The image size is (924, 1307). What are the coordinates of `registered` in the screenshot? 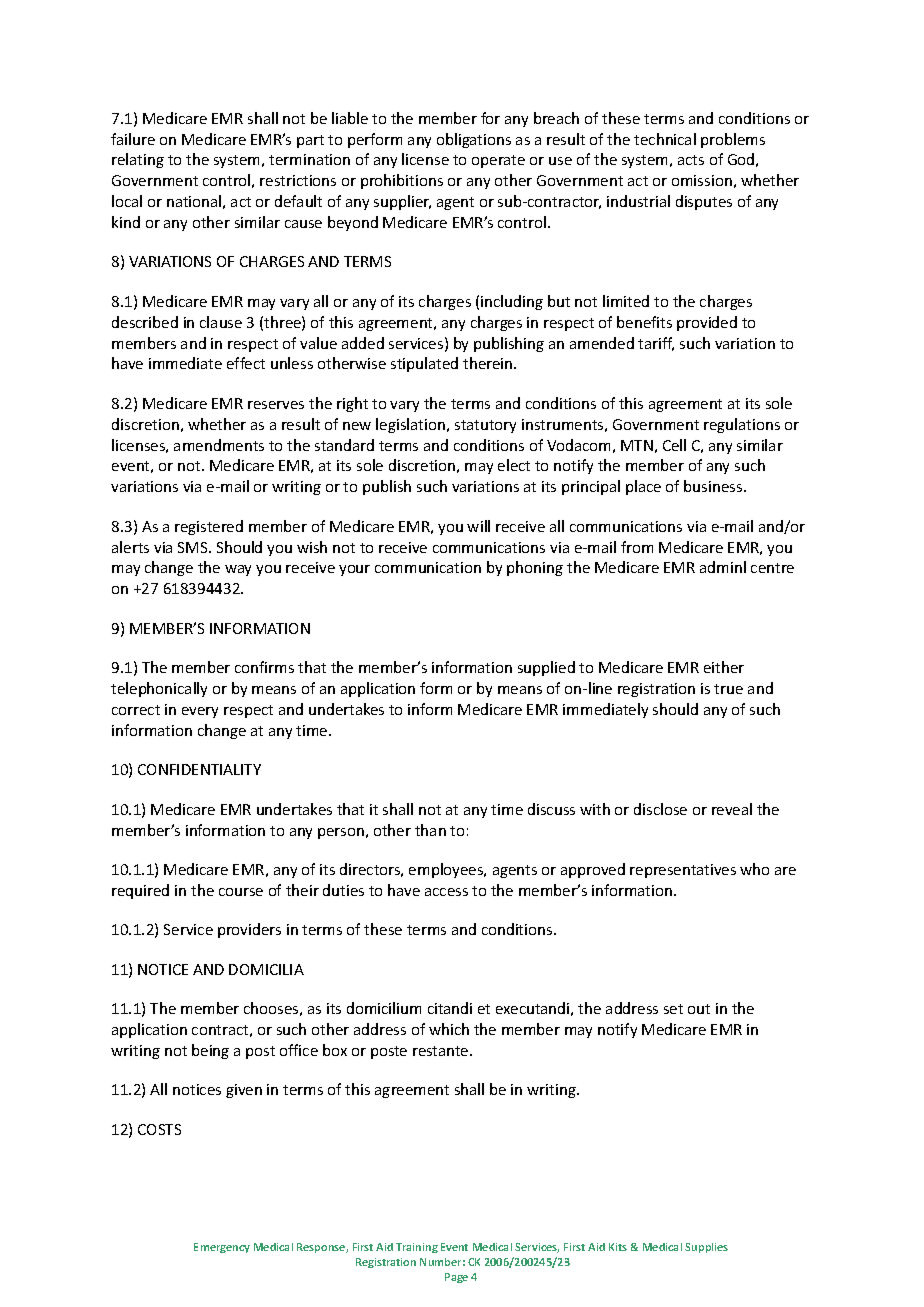 It's located at (209, 527).
